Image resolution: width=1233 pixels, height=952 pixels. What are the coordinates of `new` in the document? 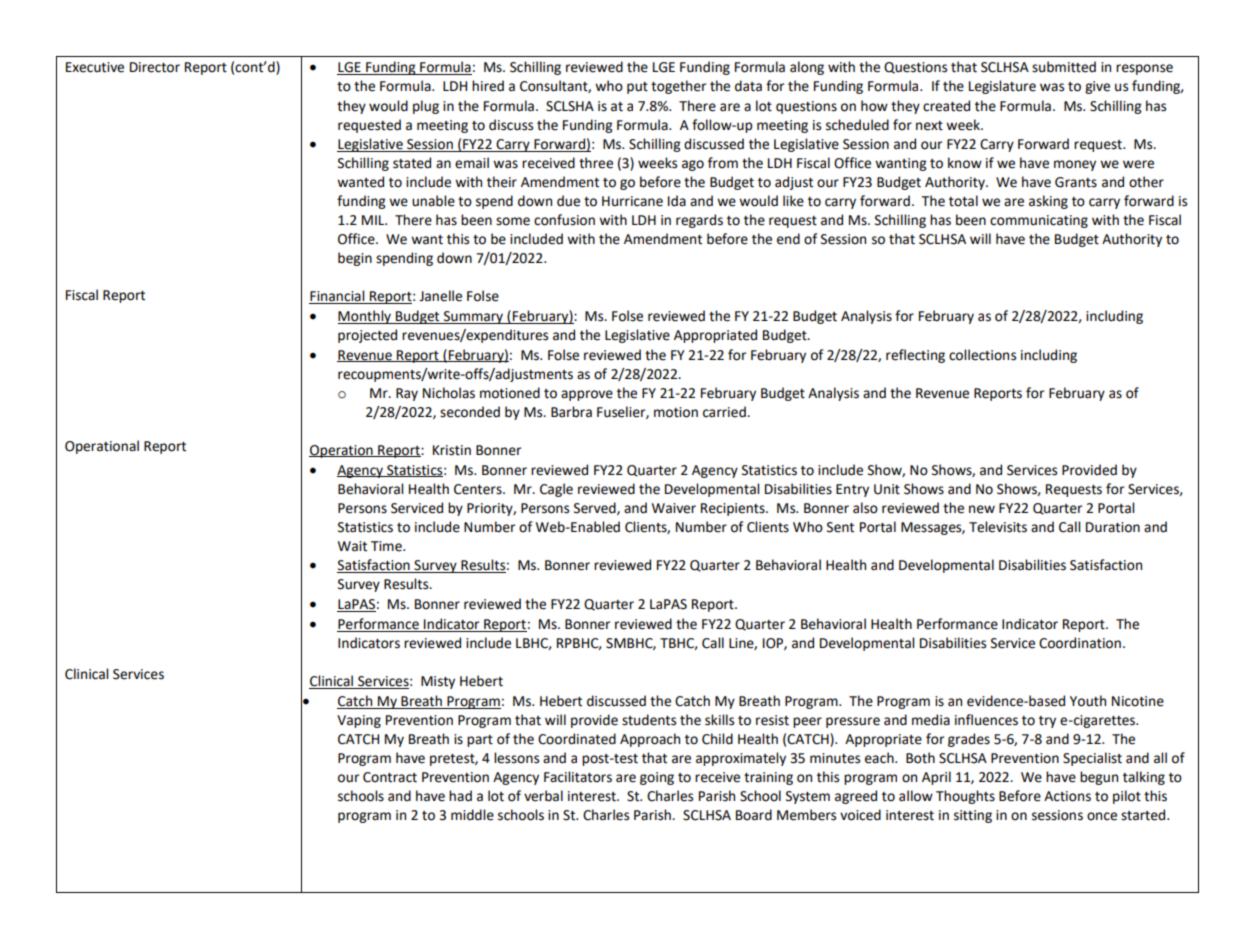 It's located at (982, 509).
